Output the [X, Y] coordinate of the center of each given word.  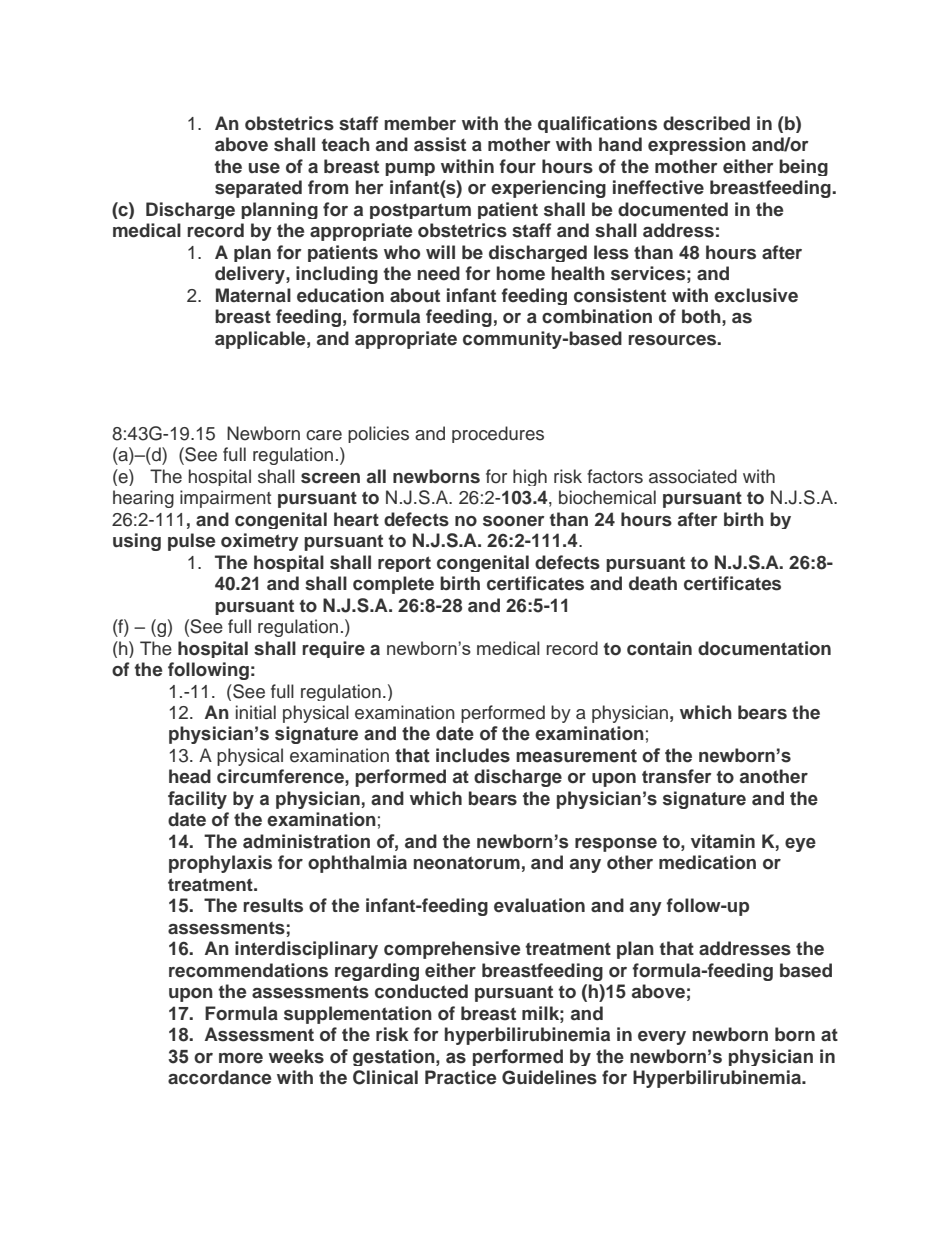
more [241, 1058]
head [190, 776]
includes [473, 755]
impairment [225, 499]
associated [693, 476]
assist [440, 144]
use [264, 168]
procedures [498, 434]
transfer [677, 776]
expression [697, 146]
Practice [460, 1077]
